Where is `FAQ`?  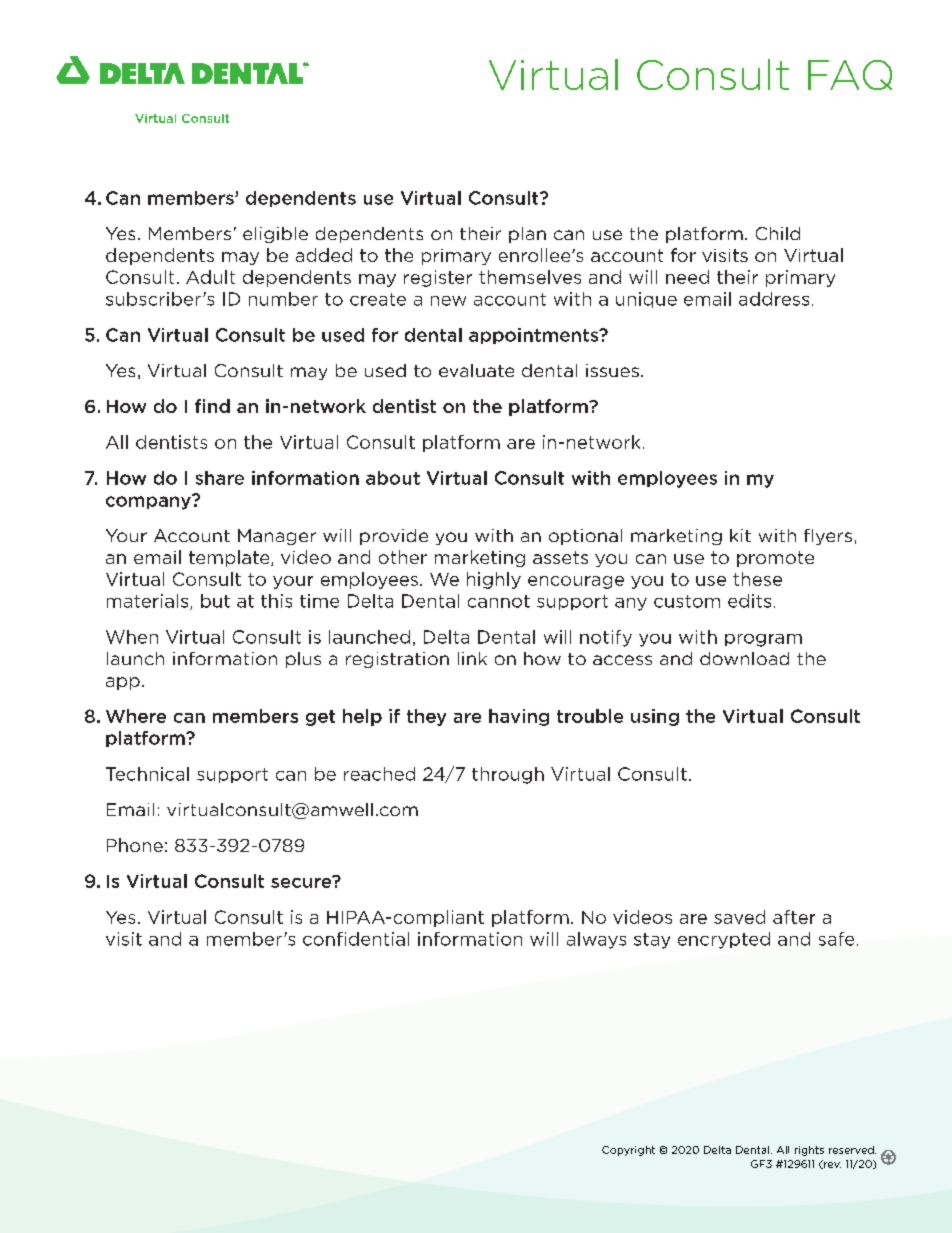 FAQ is located at coordinates (850, 75).
